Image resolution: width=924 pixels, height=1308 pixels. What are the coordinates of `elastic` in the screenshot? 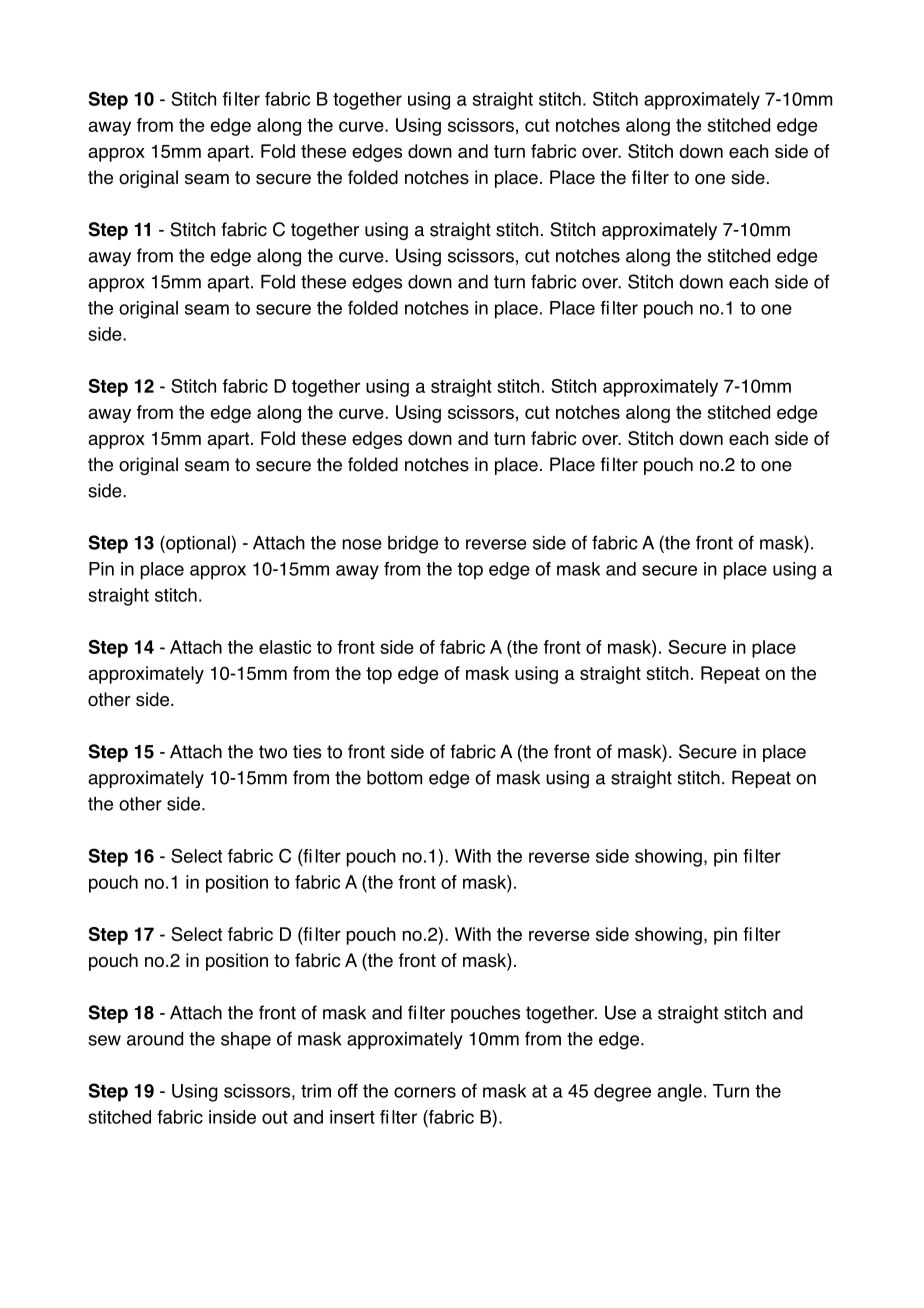 It's located at (285, 647).
